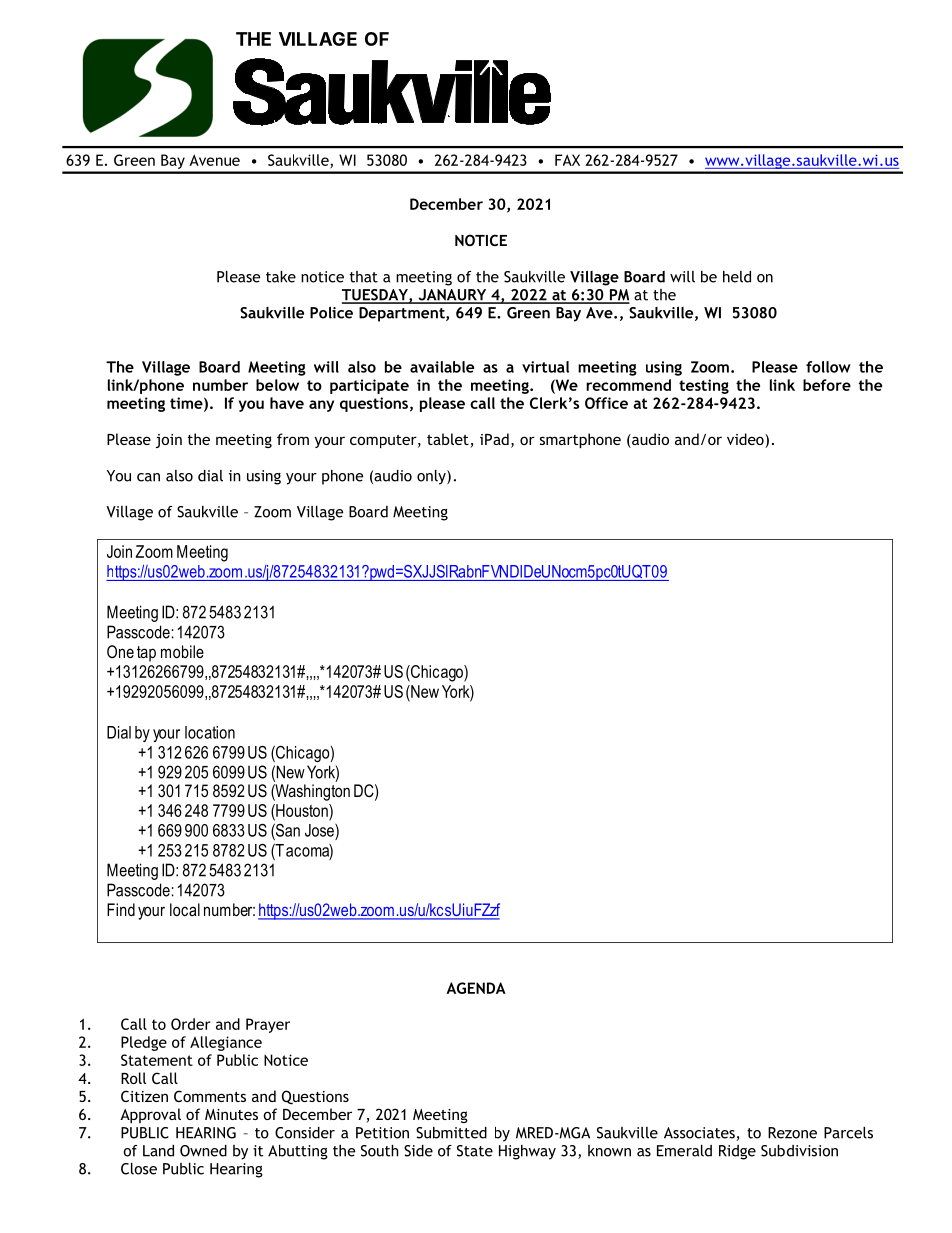 Image resolution: width=952 pixels, height=1233 pixels. I want to click on local, so click(185, 909).
